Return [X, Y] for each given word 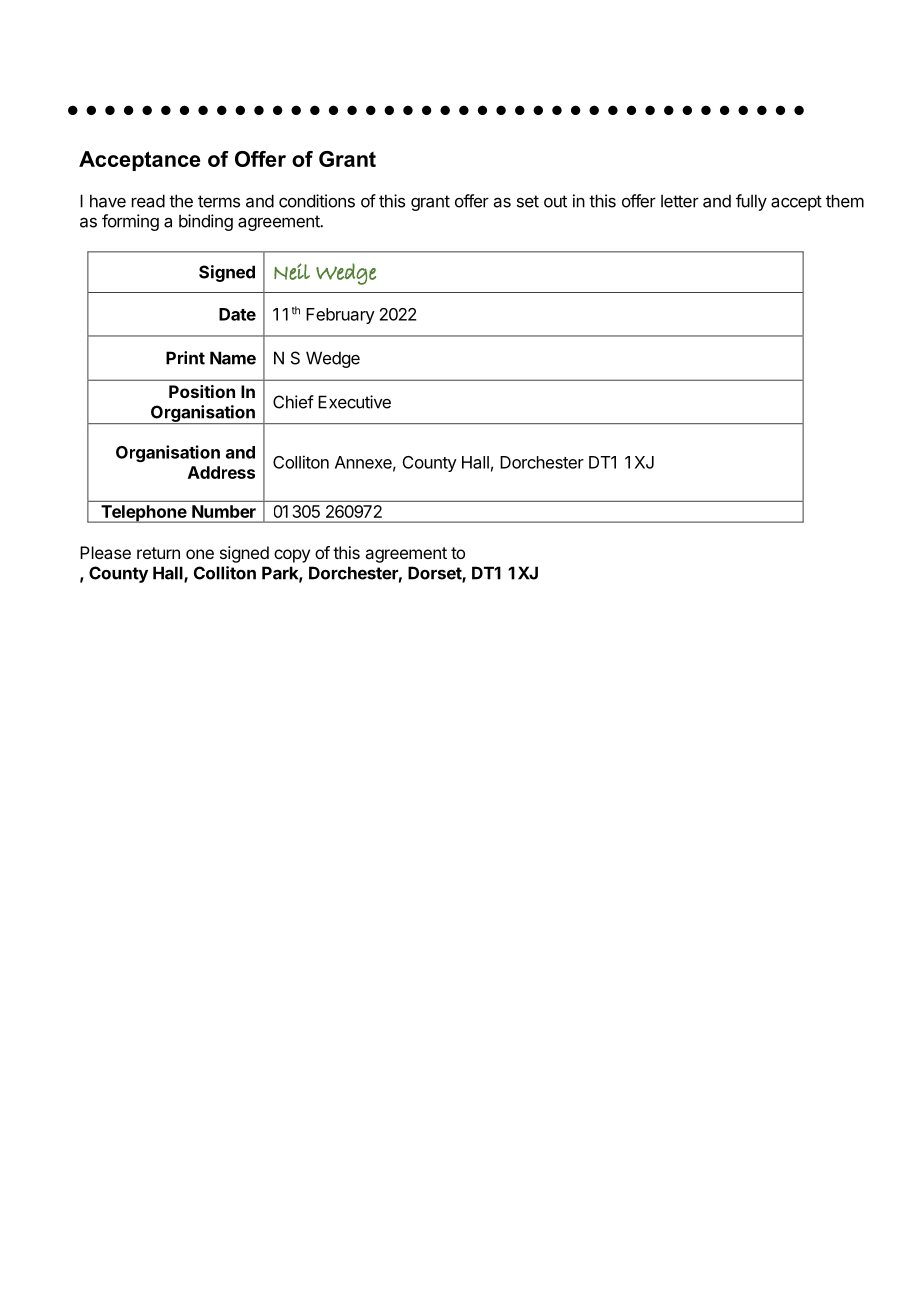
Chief [293, 402]
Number [224, 511]
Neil [292, 271]
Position [202, 391]
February [340, 316]
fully [751, 202]
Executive [354, 402]
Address [221, 472]
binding [206, 222]
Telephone [143, 514]
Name [233, 358]
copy [292, 556]
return [158, 553]
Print [185, 358]
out [555, 201]
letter [680, 201]
